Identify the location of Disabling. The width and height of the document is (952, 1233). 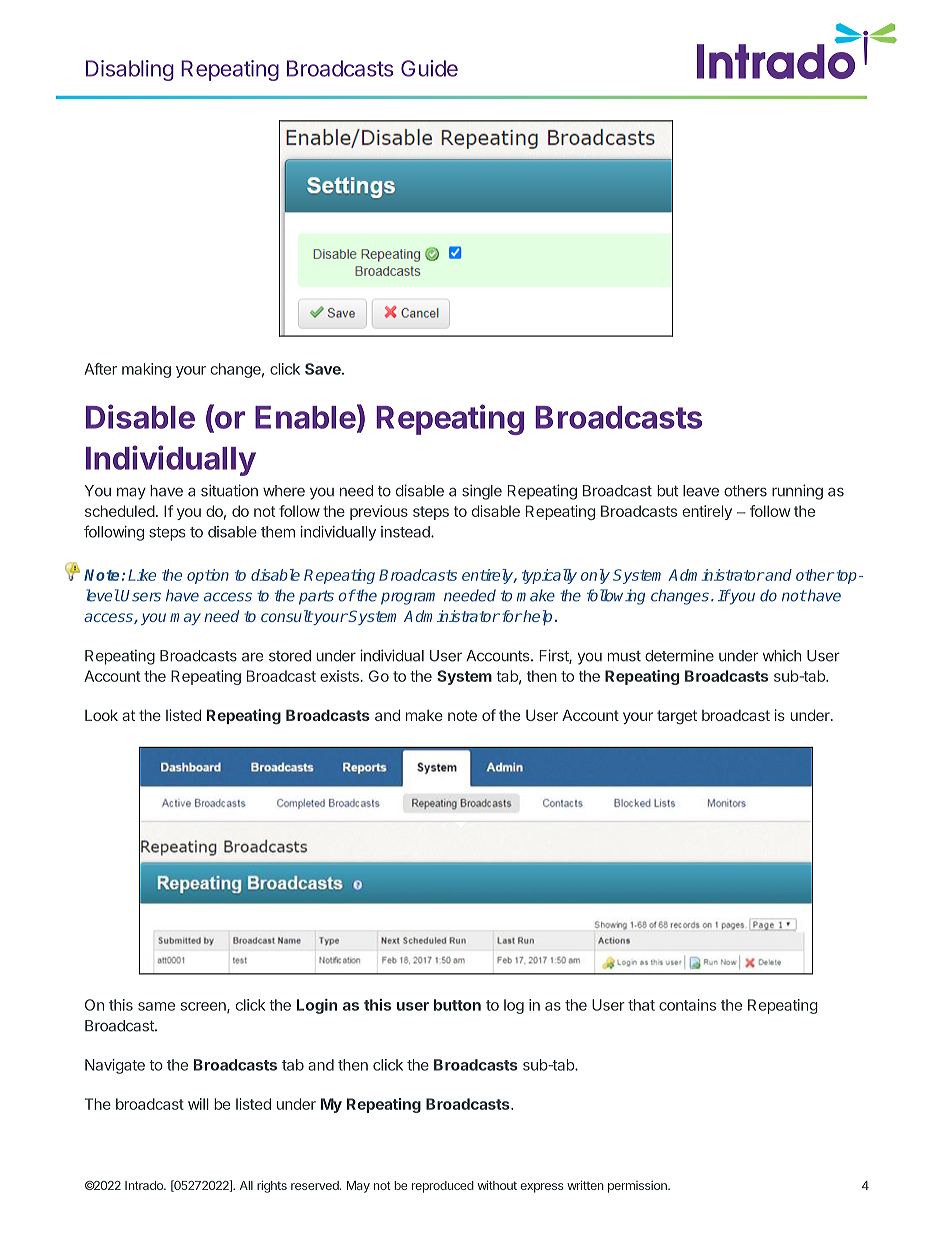
(130, 70).
